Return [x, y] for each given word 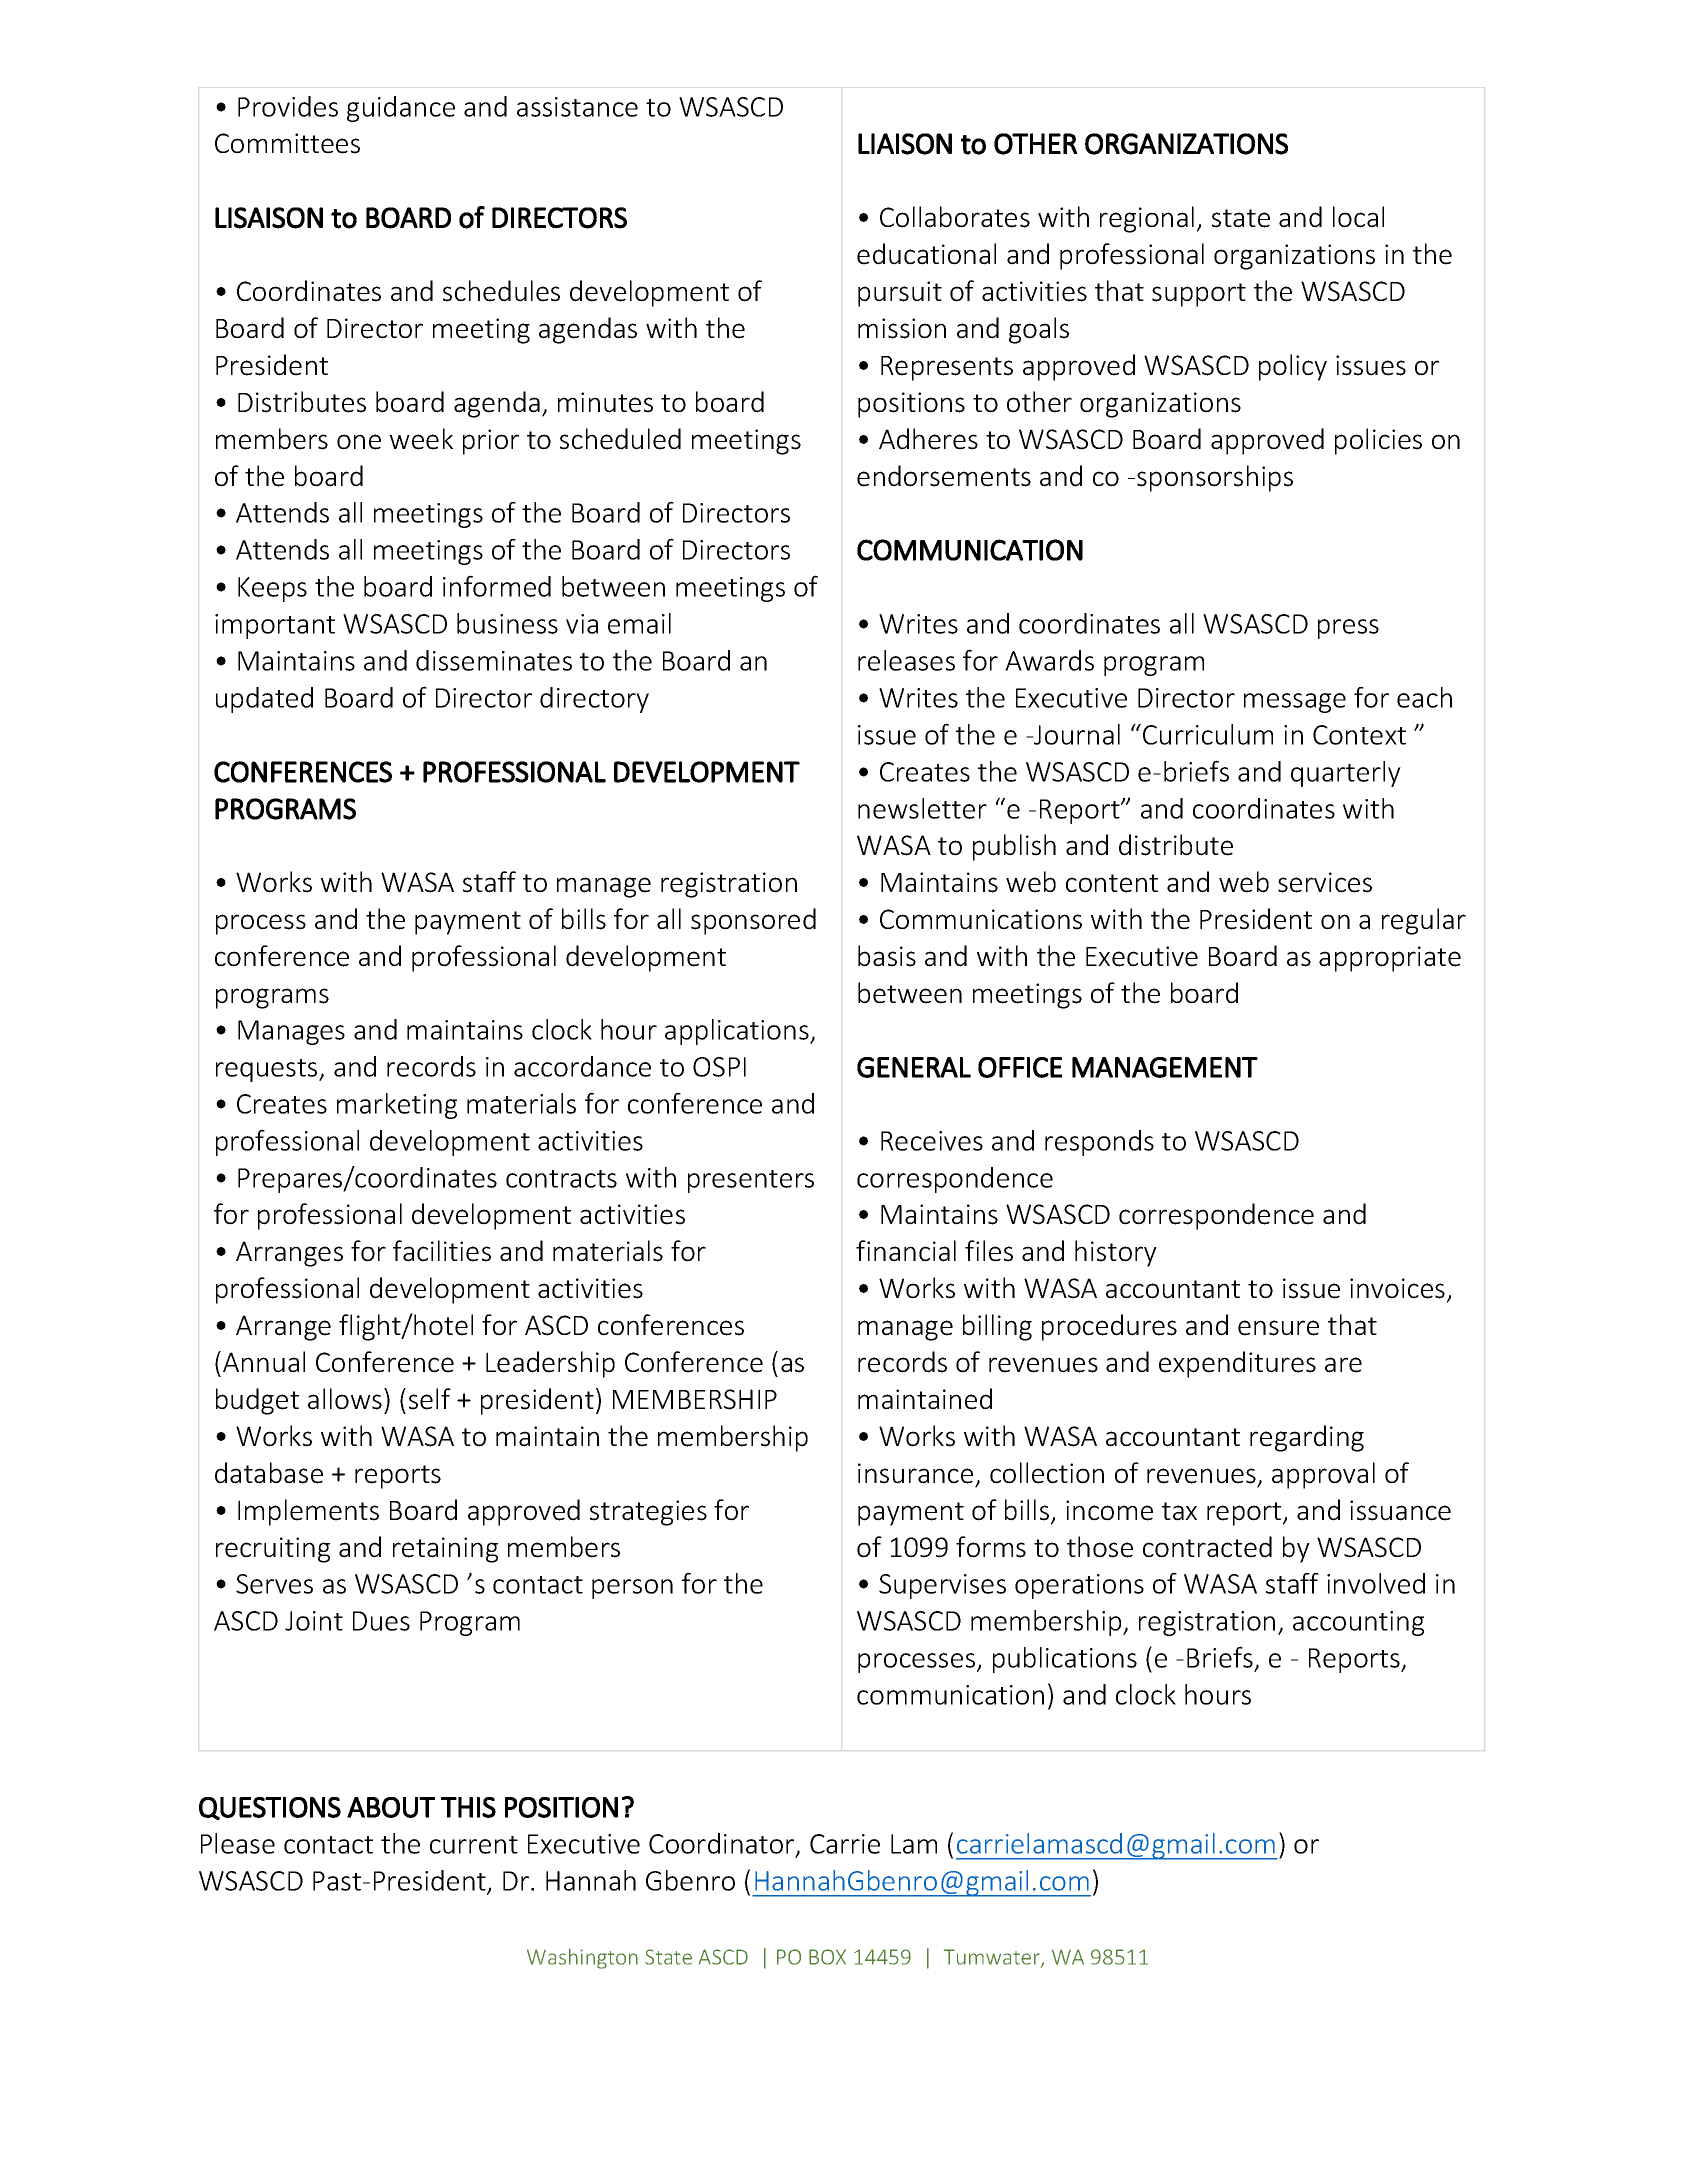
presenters [751, 1181]
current [474, 1845]
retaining [445, 1550]
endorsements [944, 476]
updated [264, 700]
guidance [401, 109]
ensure [1278, 1328]
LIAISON [905, 144]
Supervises [942, 1586]
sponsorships [1215, 478]
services [1325, 882]
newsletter [922, 808]
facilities [442, 1251]
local [1358, 217]
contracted [1207, 1547]
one [359, 442]
